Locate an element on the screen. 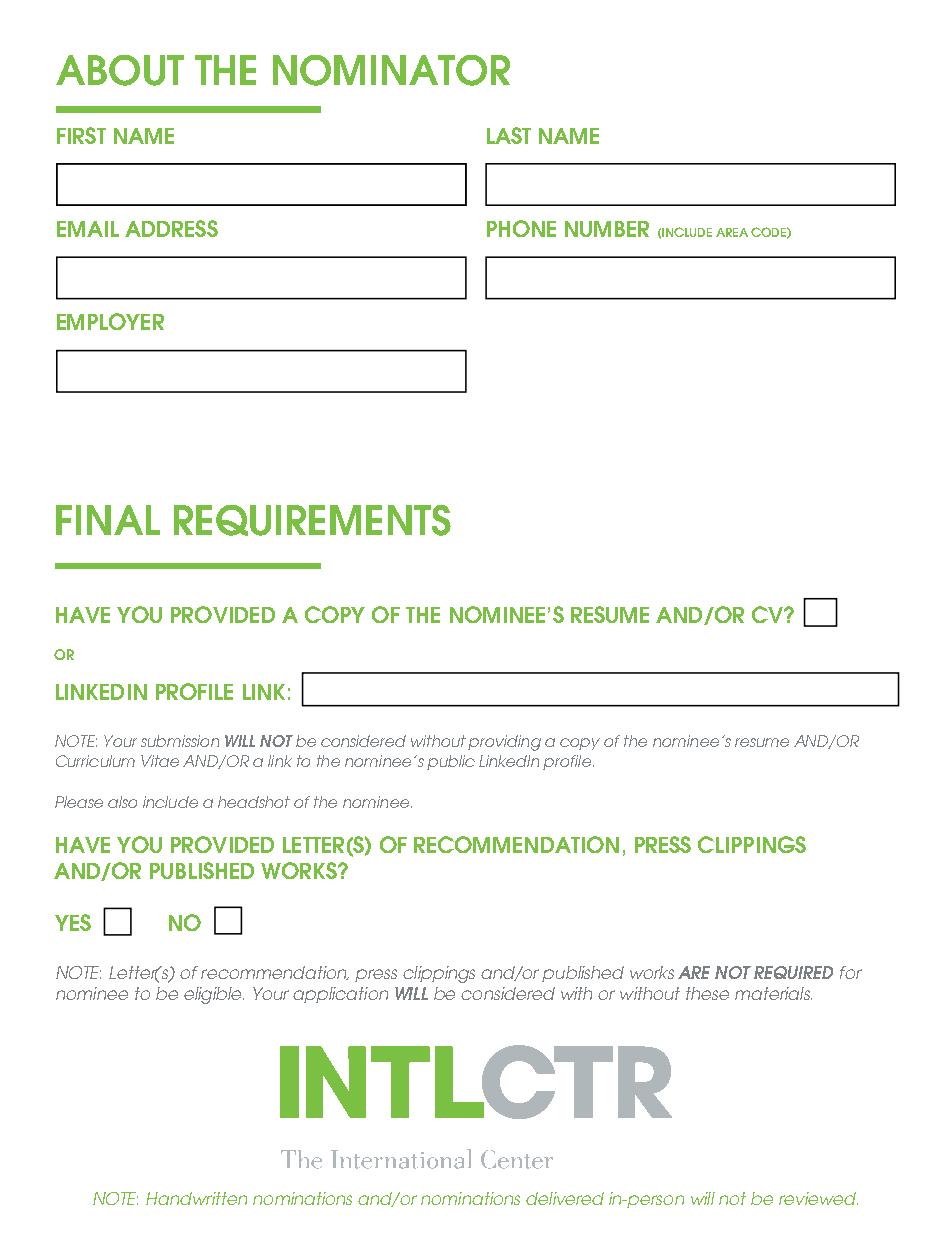 This screenshot has width=952, height=1233. public is located at coordinates (451, 762).
